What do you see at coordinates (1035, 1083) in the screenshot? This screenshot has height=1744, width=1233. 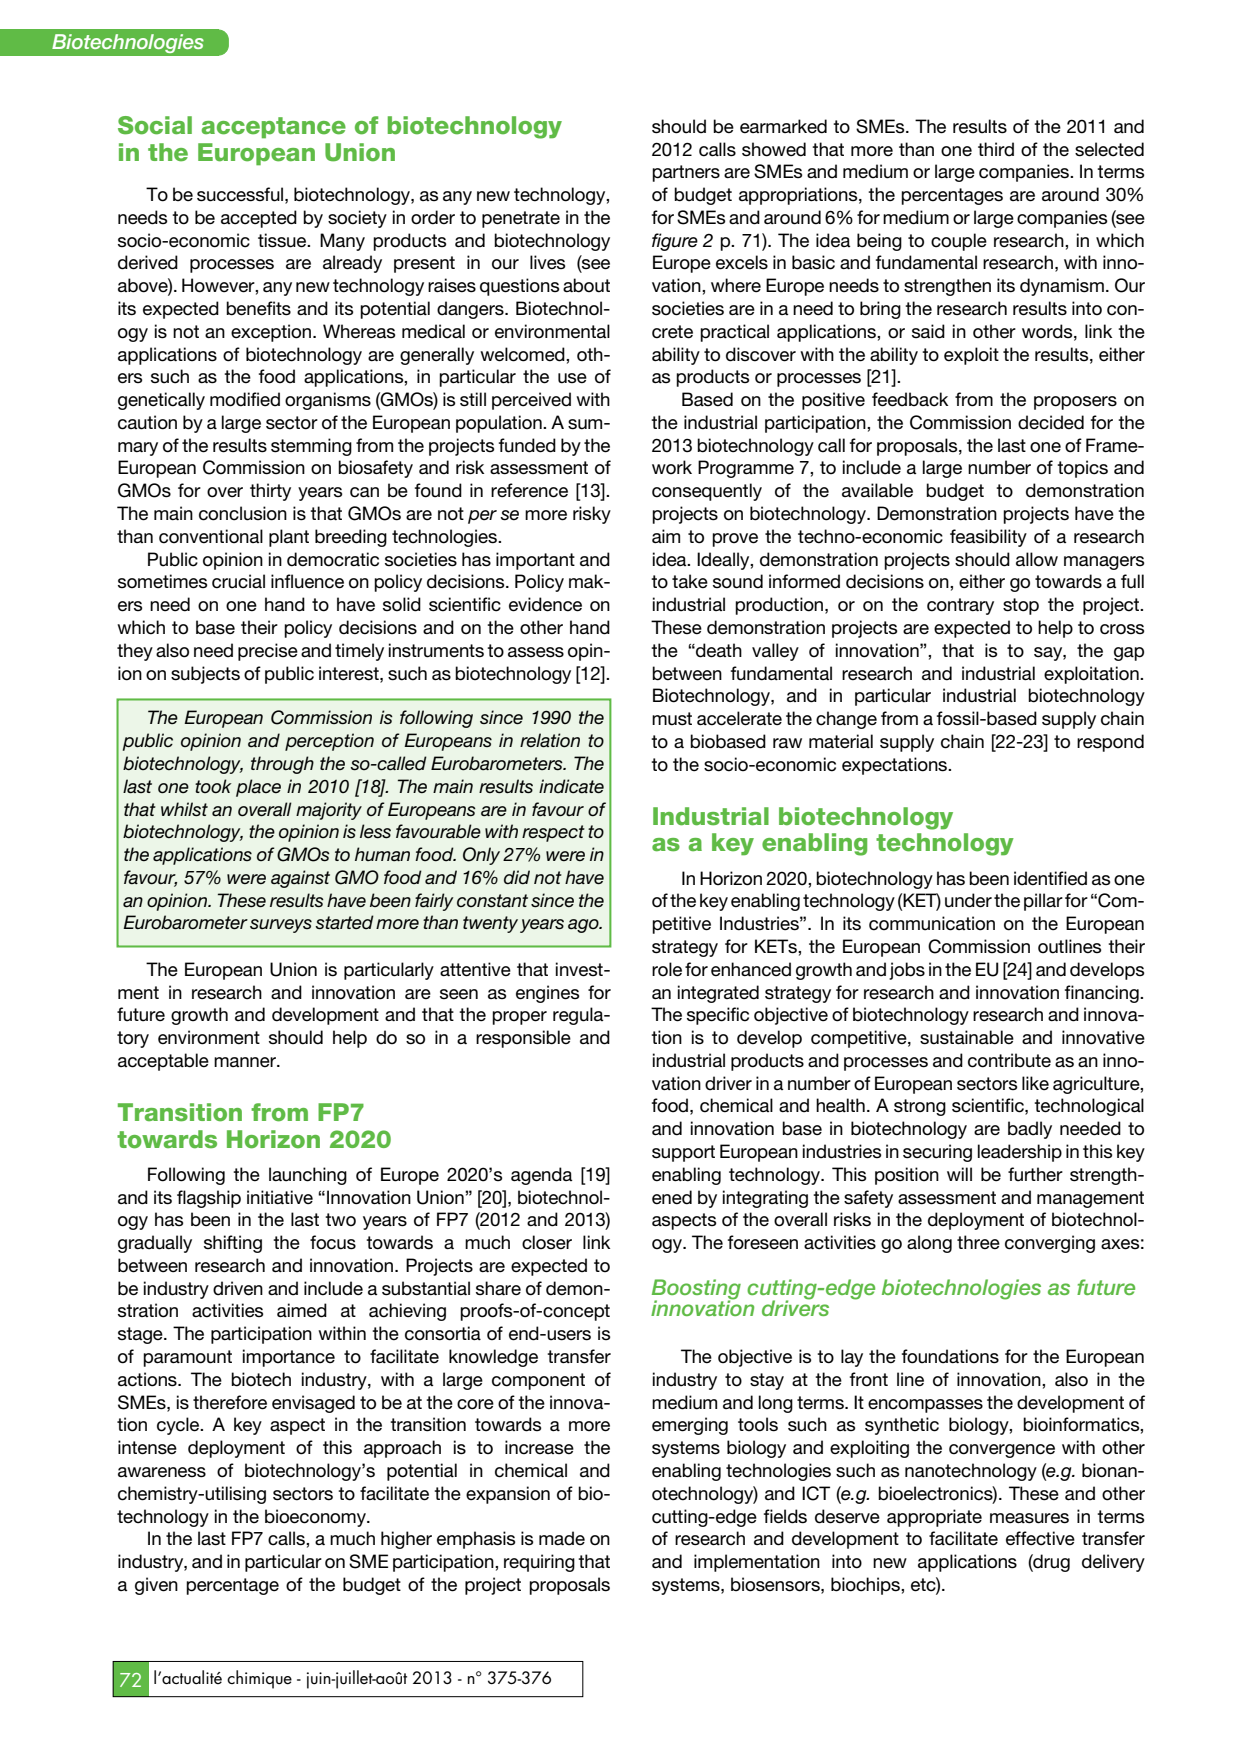 I see `like` at bounding box center [1035, 1083].
